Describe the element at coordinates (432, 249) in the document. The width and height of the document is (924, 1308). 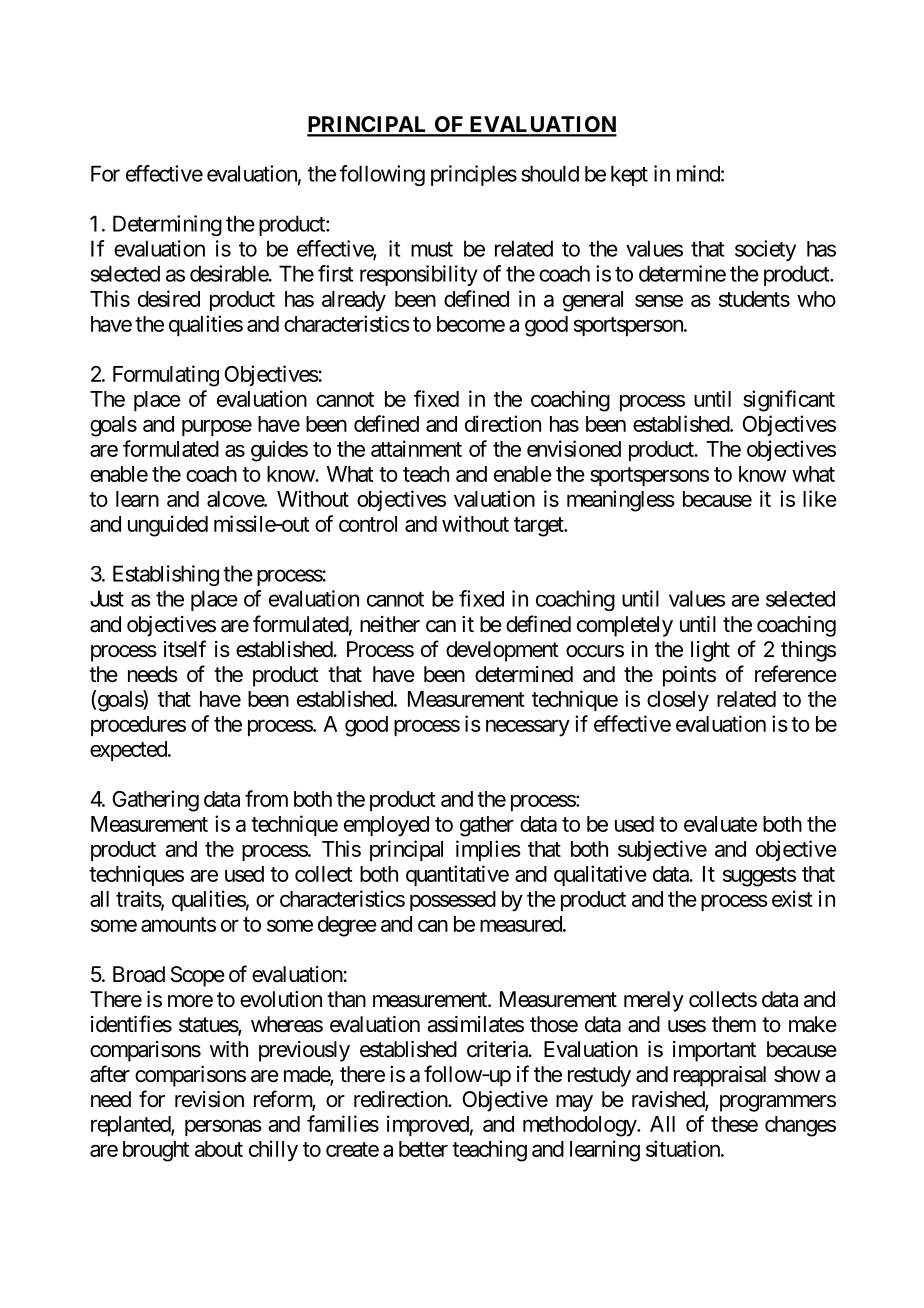
I see `must` at that location.
